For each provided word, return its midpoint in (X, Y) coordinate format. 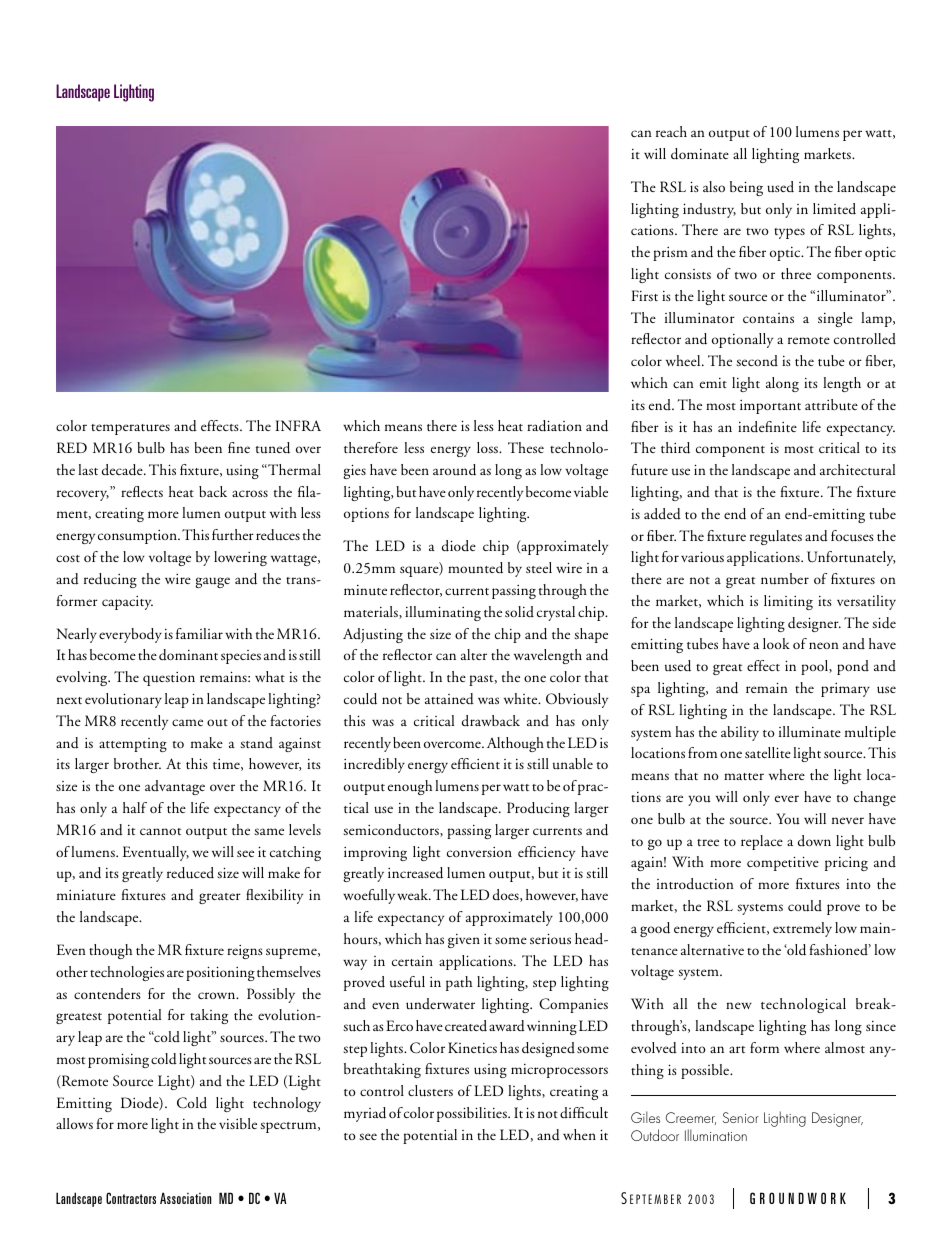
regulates (776, 537)
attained (449, 699)
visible (238, 1123)
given (464, 941)
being (746, 188)
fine (239, 447)
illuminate (810, 732)
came (187, 722)
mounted (475, 568)
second (757, 360)
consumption (138, 537)
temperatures (130, 429)
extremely (802, 929)
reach (671, 131)
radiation (554, 426)
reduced (190, 873)
